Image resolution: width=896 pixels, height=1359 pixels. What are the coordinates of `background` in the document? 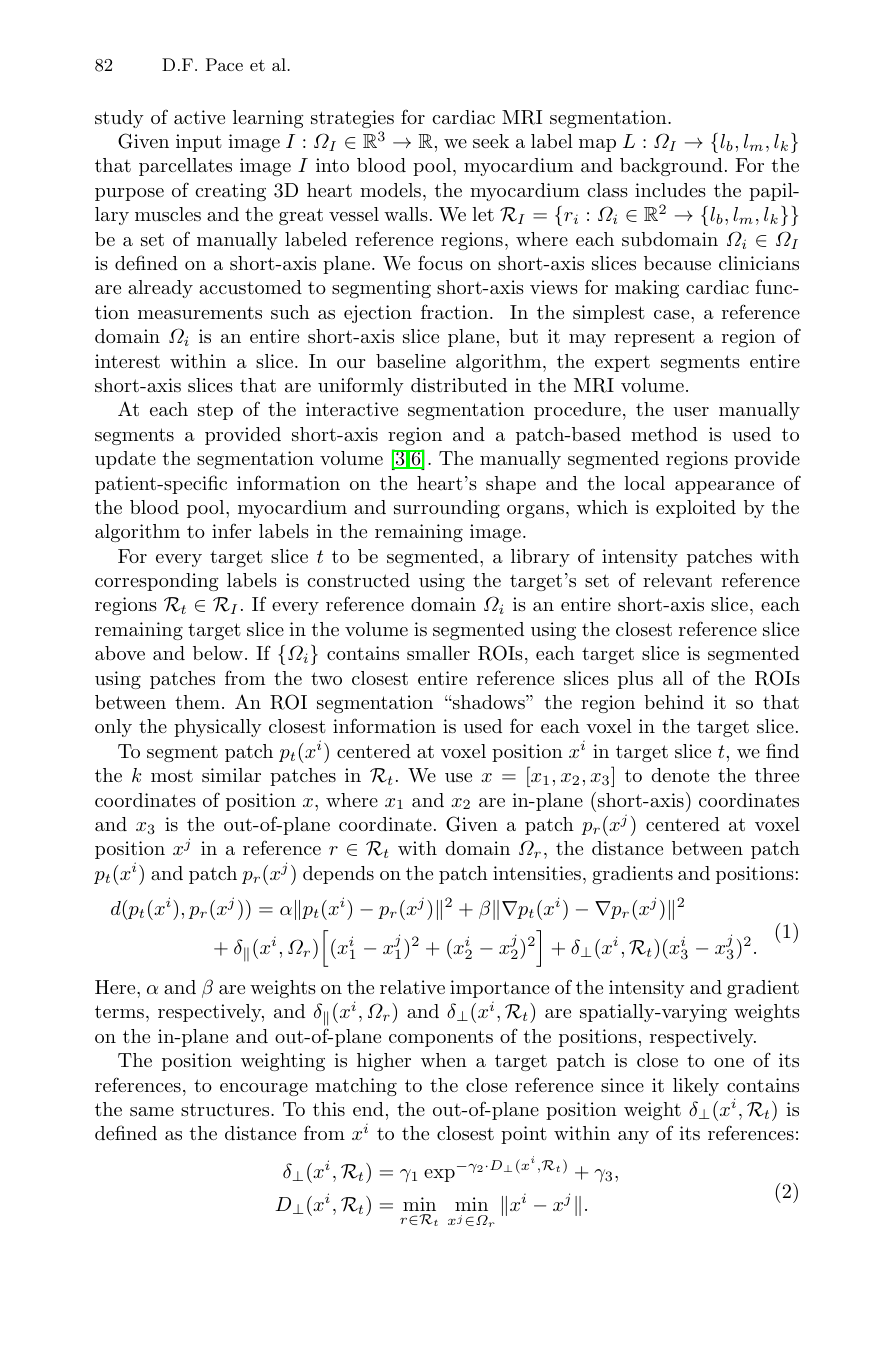 It's located at (671, 167).
